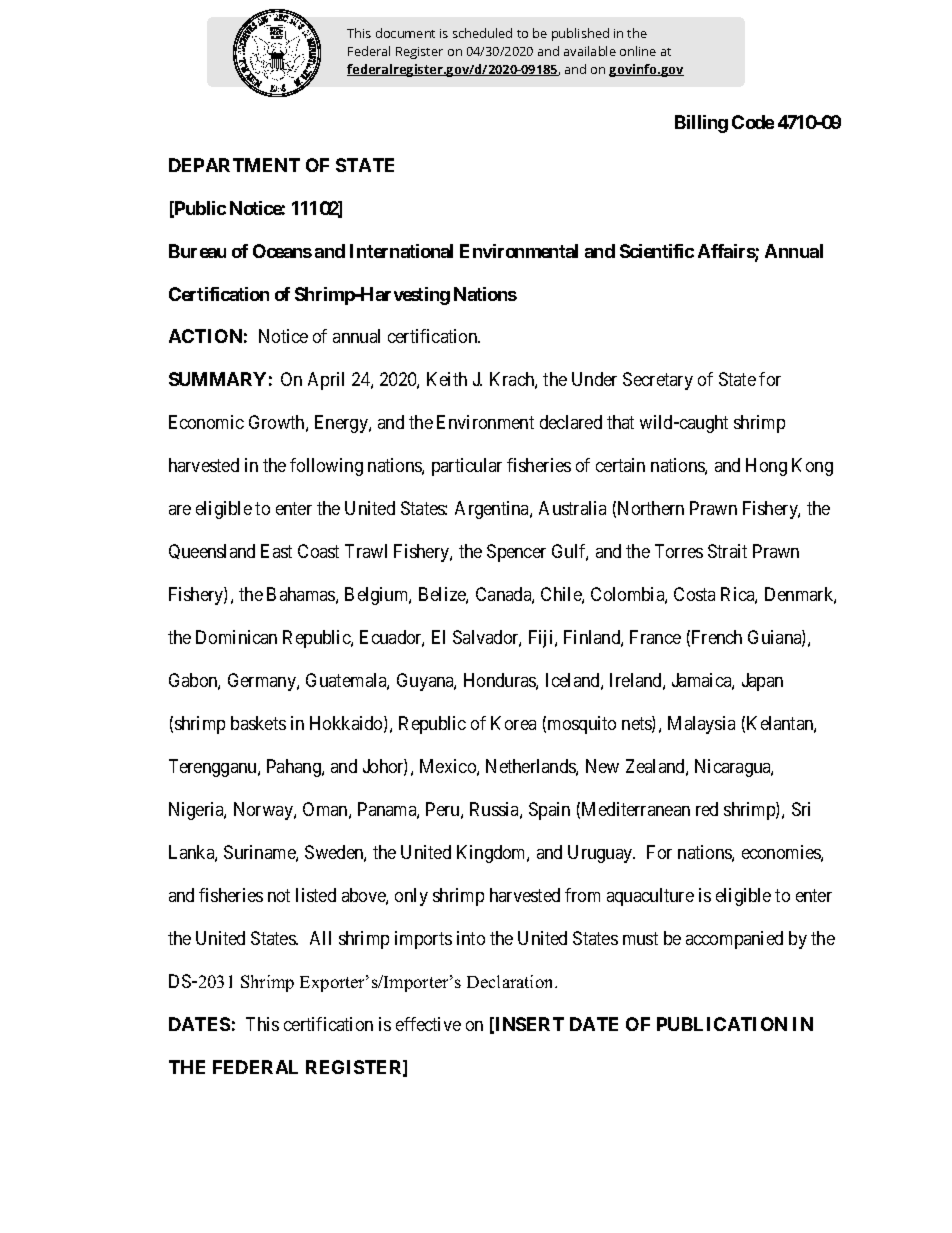 This screenshot has height=1233, width=952. What do you see at coordinates (701, 725) in the screenshot?
I see `Malaysia` at bounding box center [701, 725].
